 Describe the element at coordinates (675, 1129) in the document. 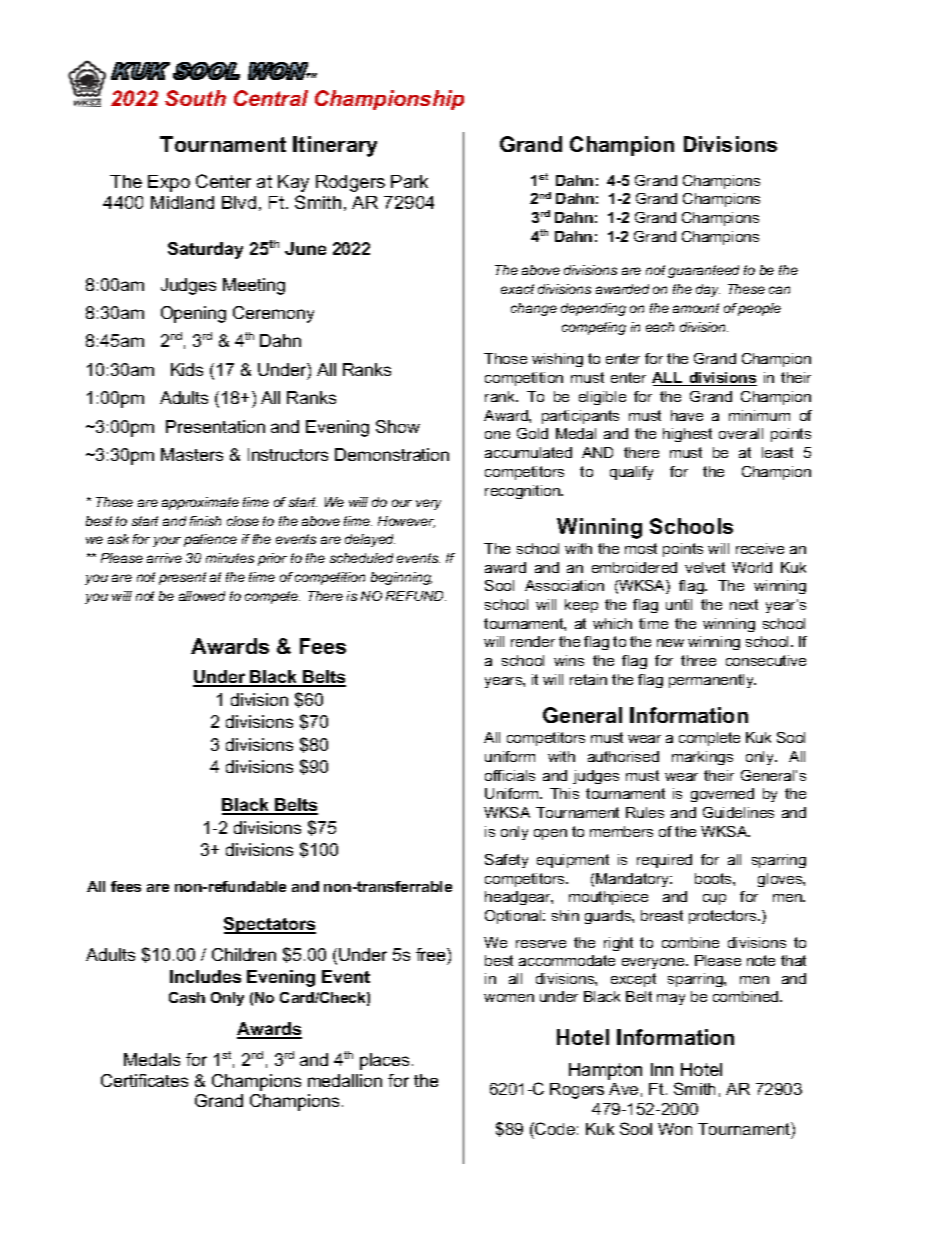

I see `Won` at that location.
